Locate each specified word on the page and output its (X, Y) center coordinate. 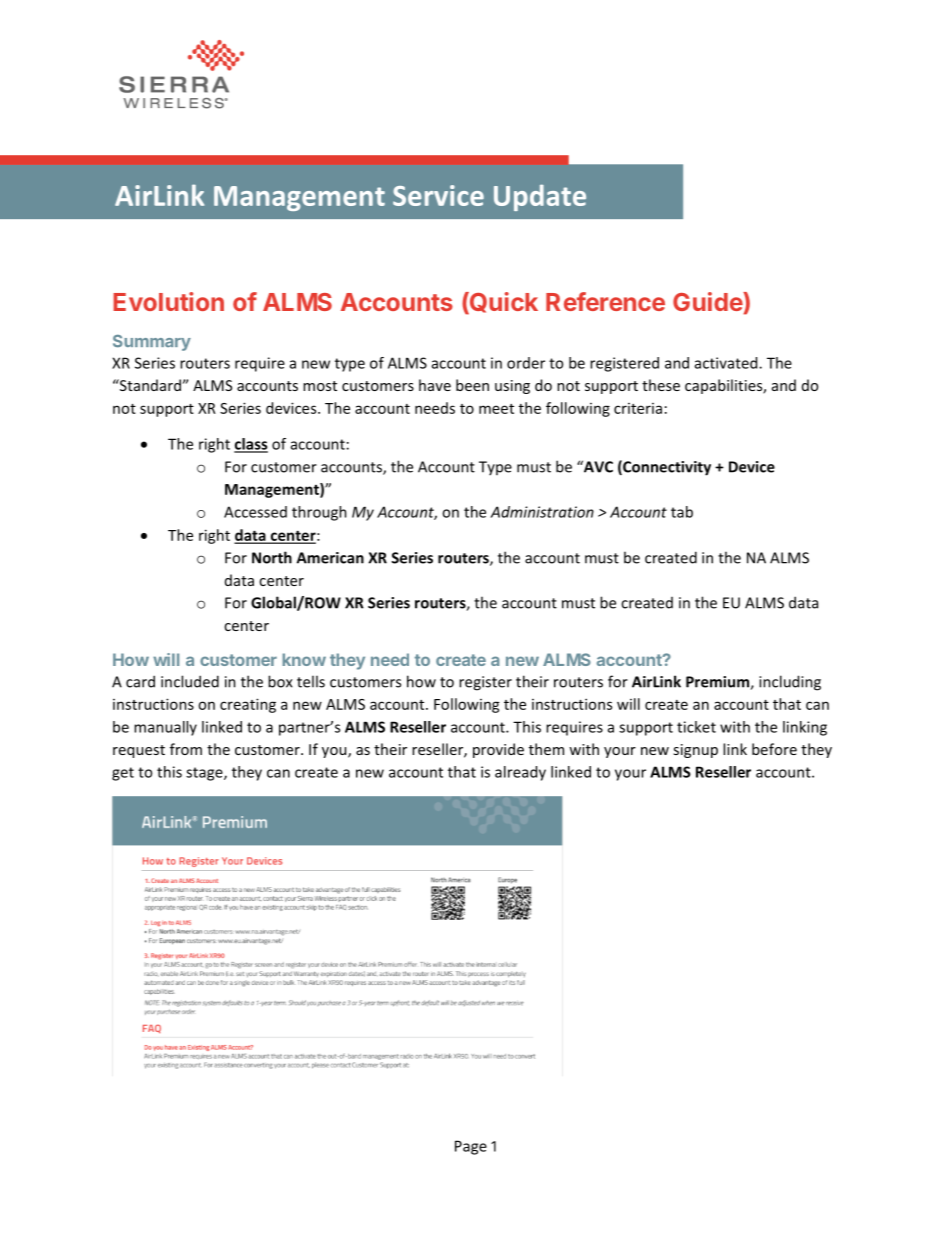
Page (471, 1147)
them (546, 749)
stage (205, 774)
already (520, 773)
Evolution (168, 301)
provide (498, 750)
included (190, 681)
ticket (696, 727)
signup (695, 751)
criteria (638, 408)
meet (496, 409)
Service (438, 195)
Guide (708, 301)
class (251, 445)
